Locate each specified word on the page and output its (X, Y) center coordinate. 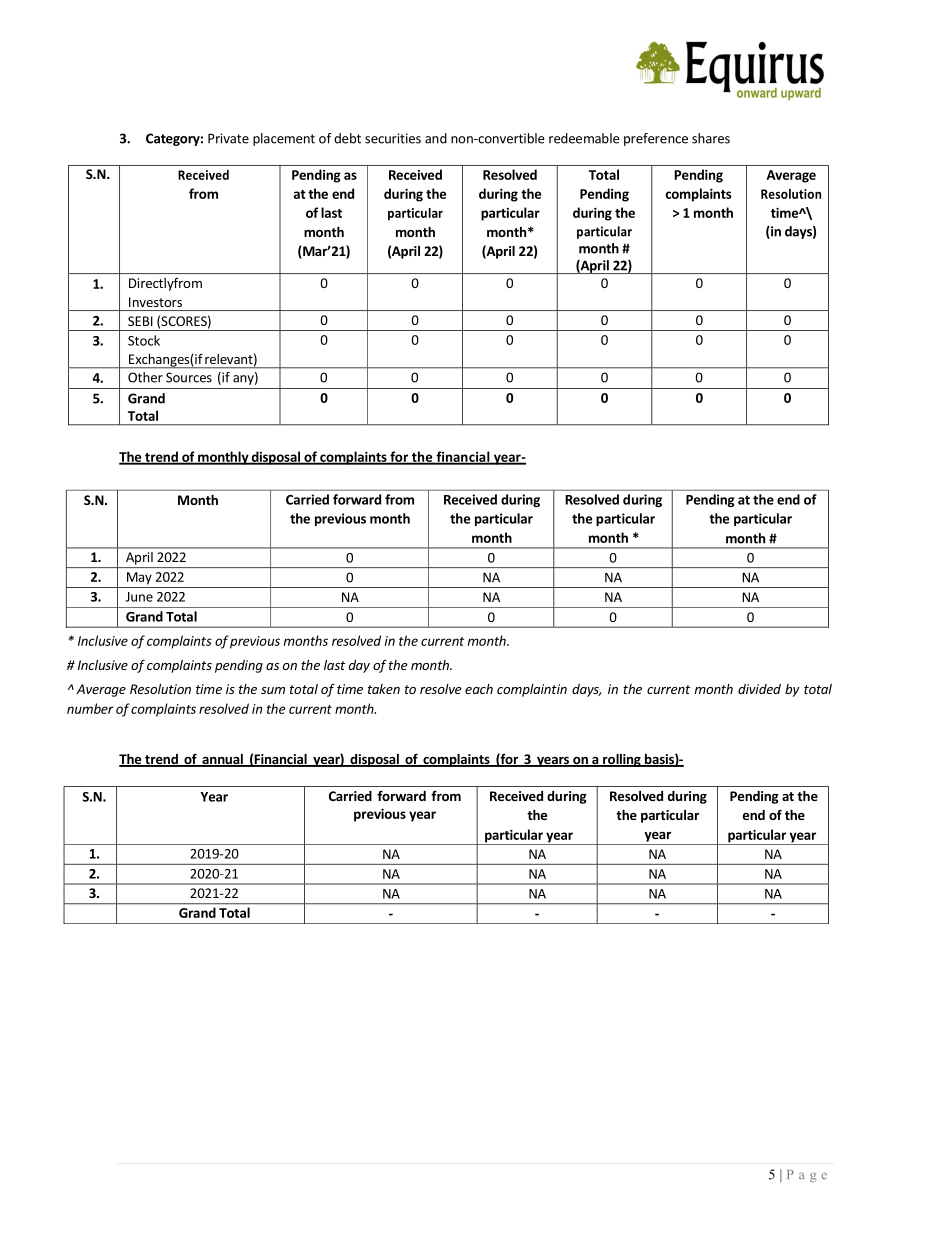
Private (228, 138)
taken (384, 689)
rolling (622, 760)
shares (711, 138)
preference (656, 139)
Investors (155, 302)
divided (759, 689)
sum (273, 690)
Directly (151, 284)
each (479, 689)
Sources (189, 377)
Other (145, 377)
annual (222, 760)
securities (393, 138)
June (139, 597)
